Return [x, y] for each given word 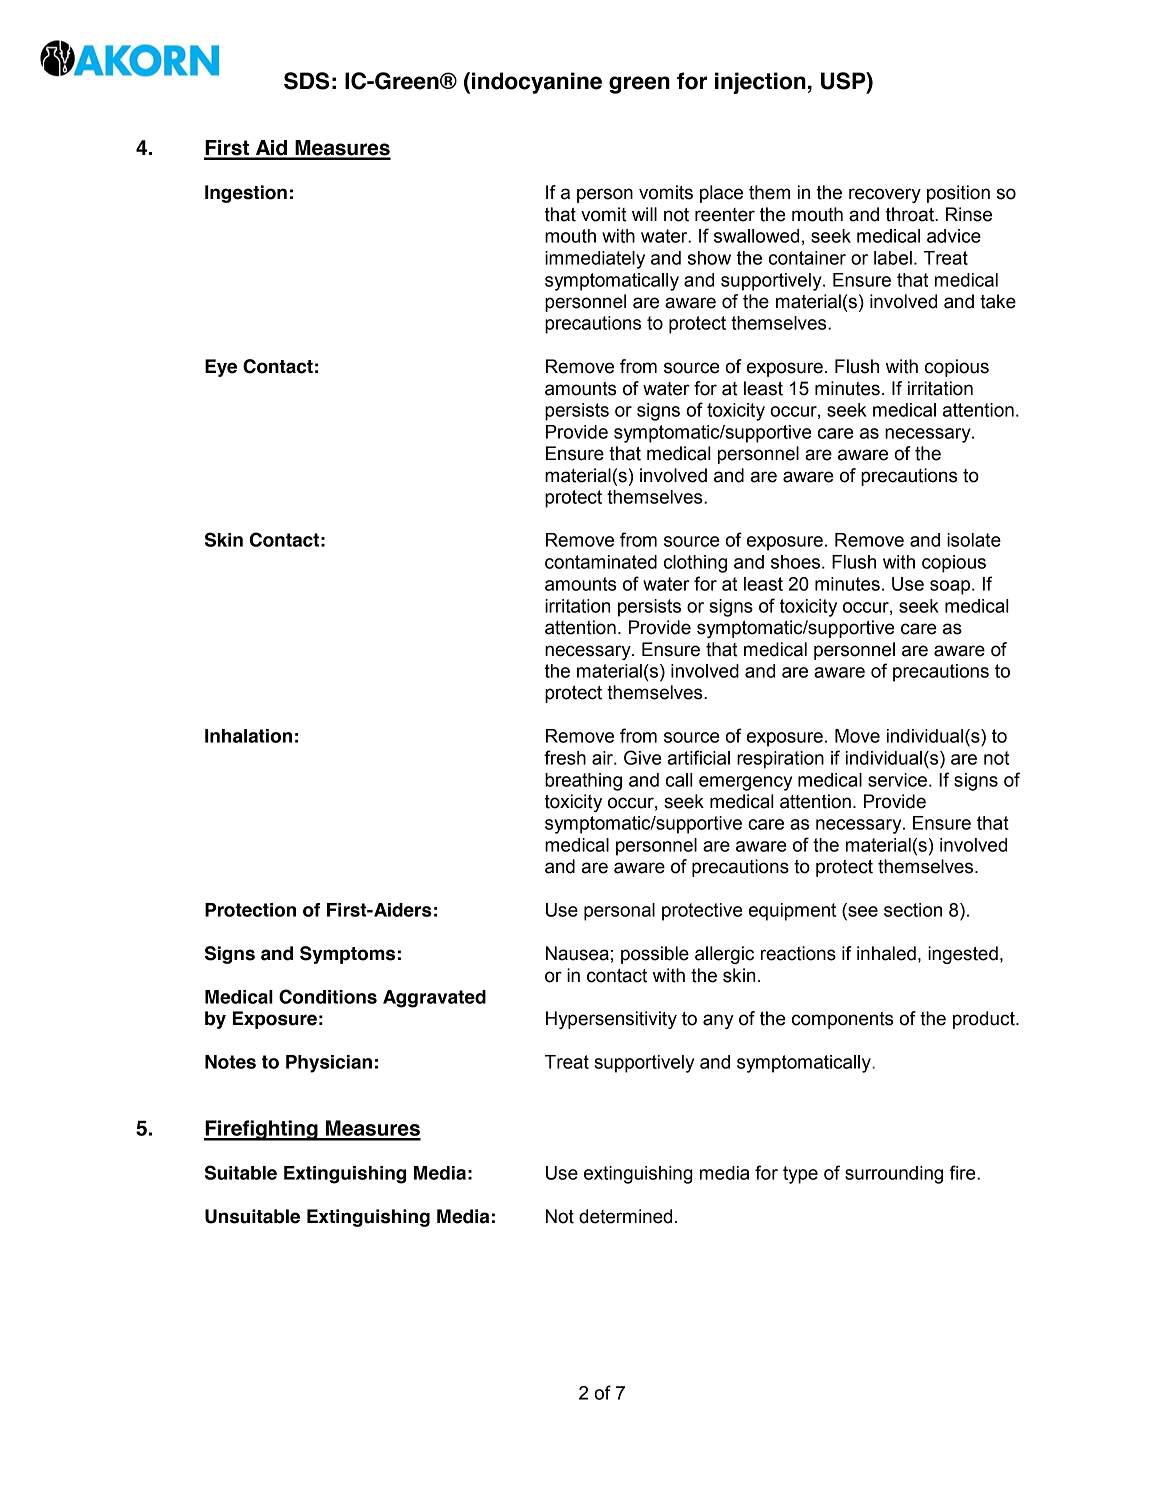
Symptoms [347, 955]
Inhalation [248, 736]
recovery [885, 195]
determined [625, 1216]
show [709, 258]
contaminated [601, 562]
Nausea [577, 953]
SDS [306, 81]
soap [951, 587]
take [998, 301]
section [913, 910]
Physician [329, 1064]
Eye [221, 368]
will [644, 214]
